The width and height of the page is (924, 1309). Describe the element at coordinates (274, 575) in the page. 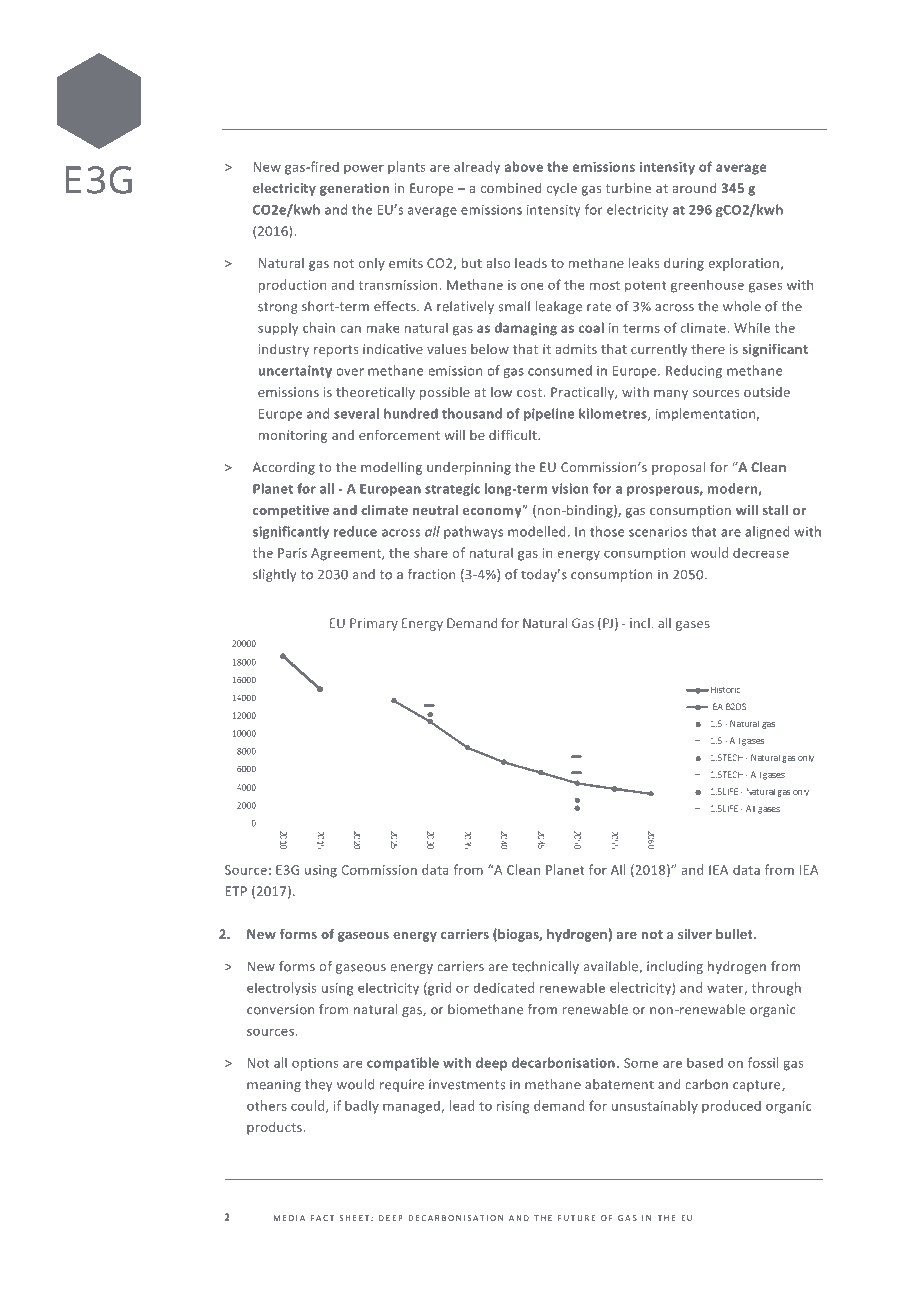

I see `slightly` at that location.
